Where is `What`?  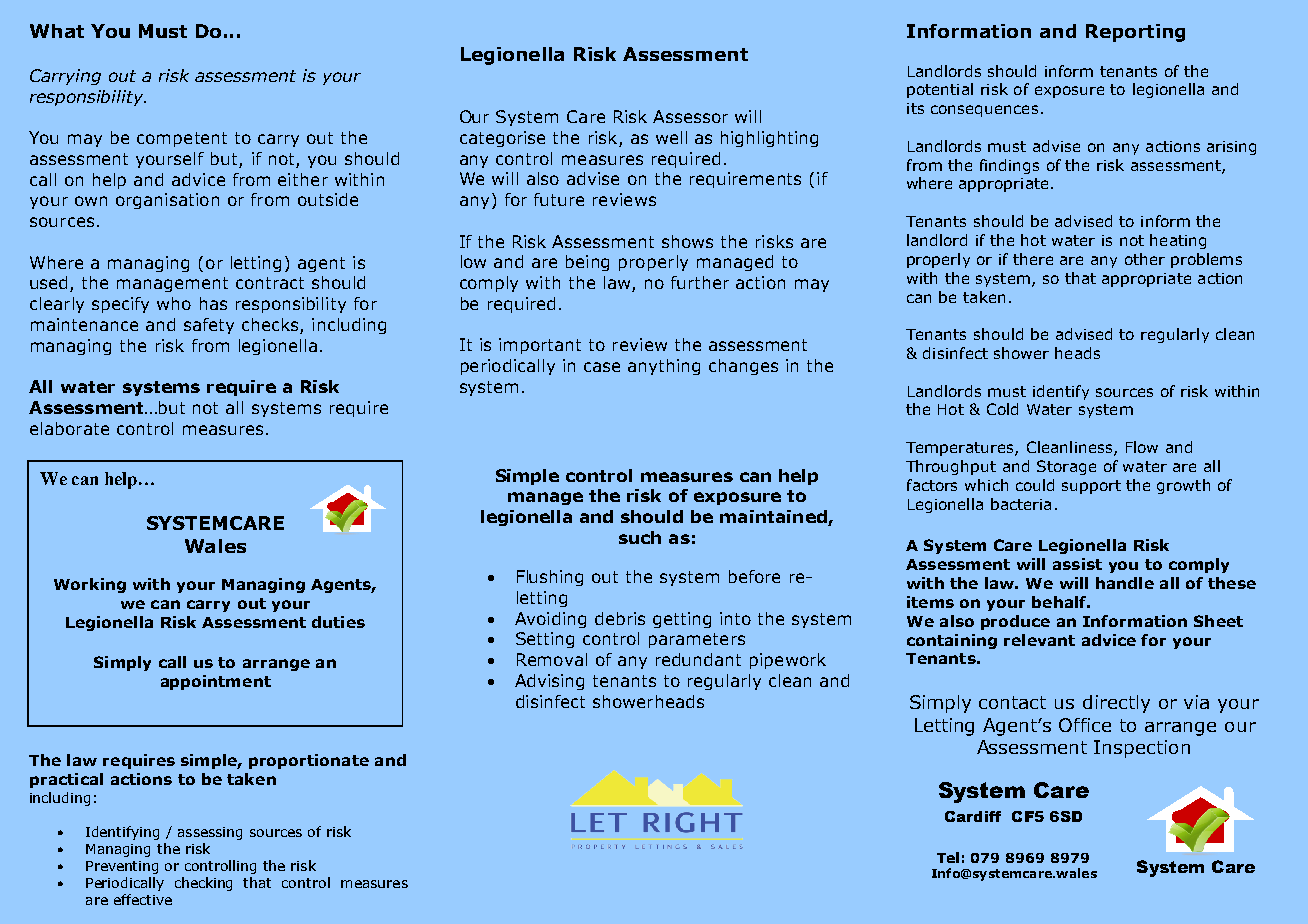 What is located at coordinates (57, 31).
